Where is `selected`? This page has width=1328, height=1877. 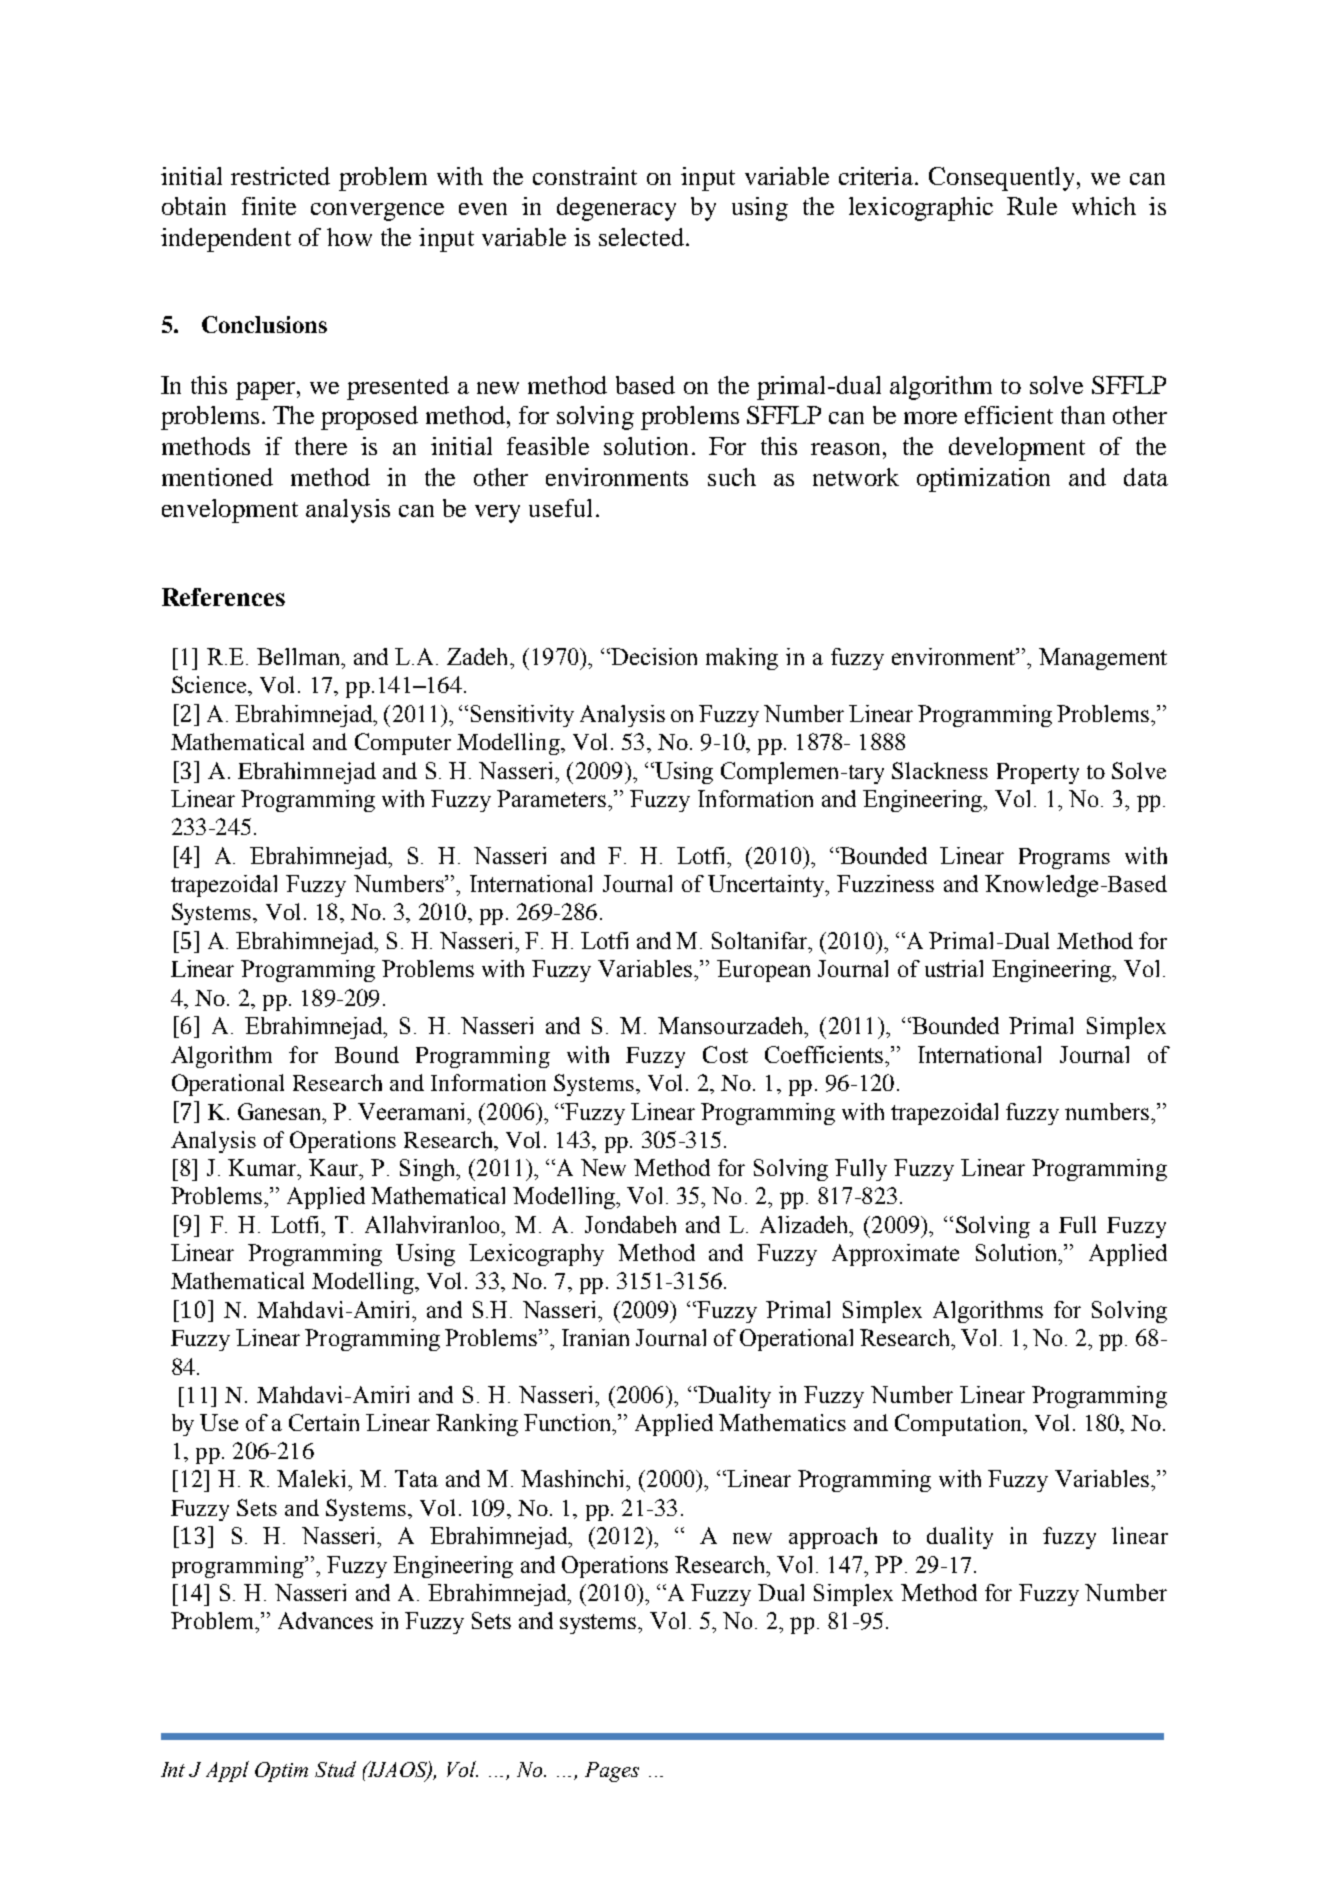
selected is located at coordinates (643, 237).
